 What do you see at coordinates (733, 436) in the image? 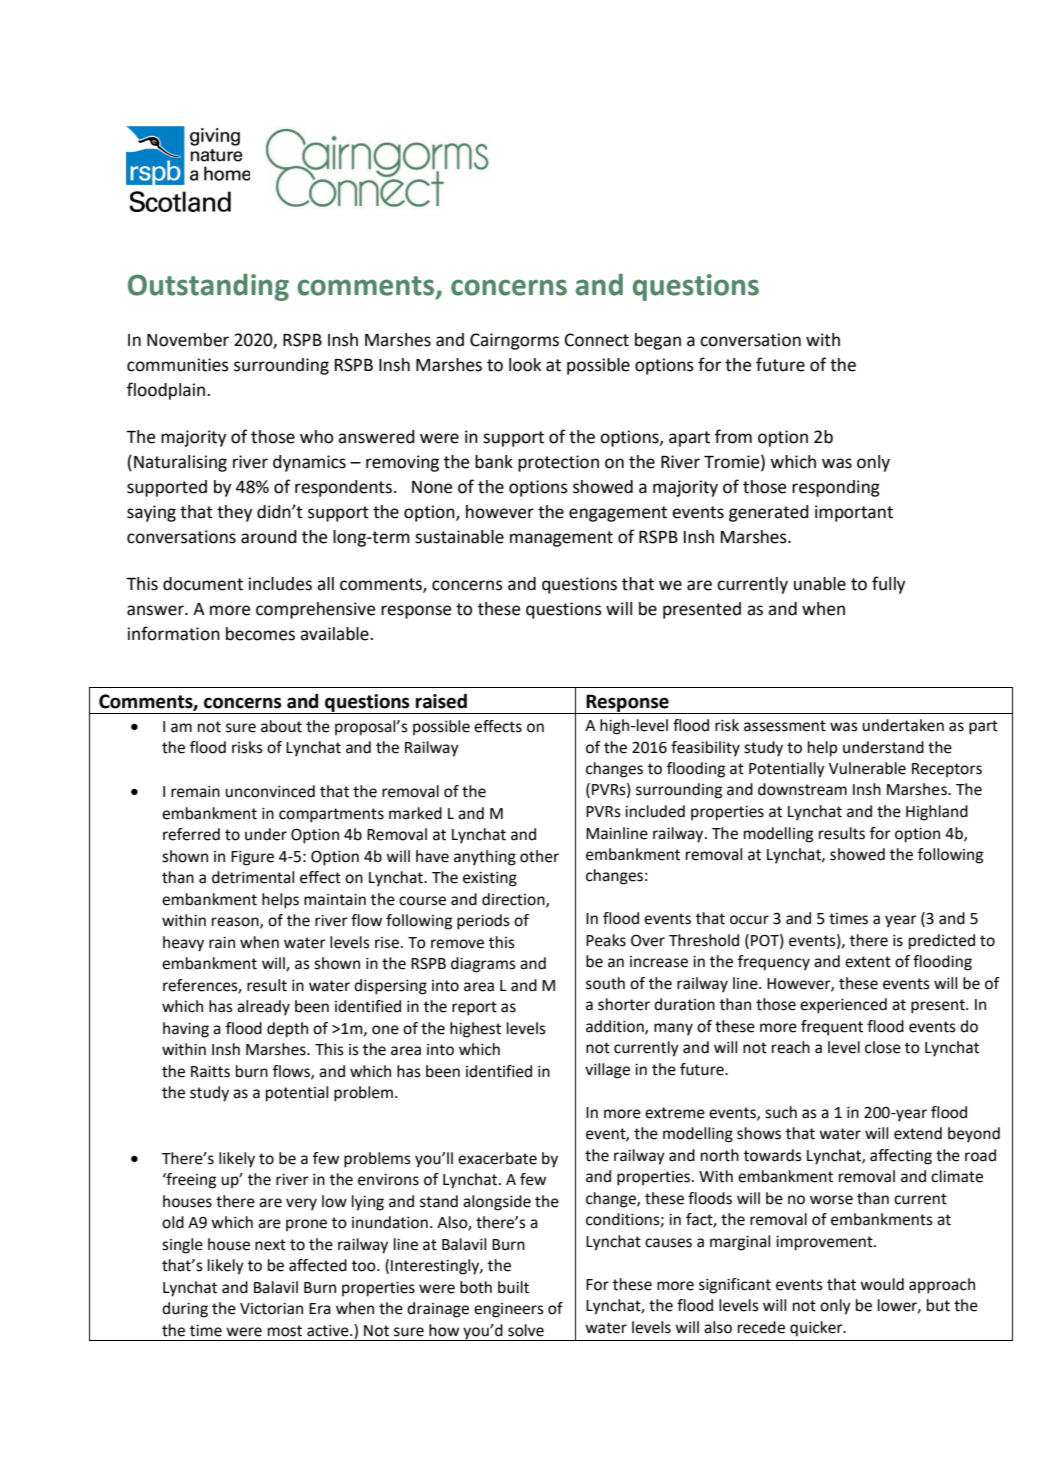
I see `from` at bounding box center [733, 436].
